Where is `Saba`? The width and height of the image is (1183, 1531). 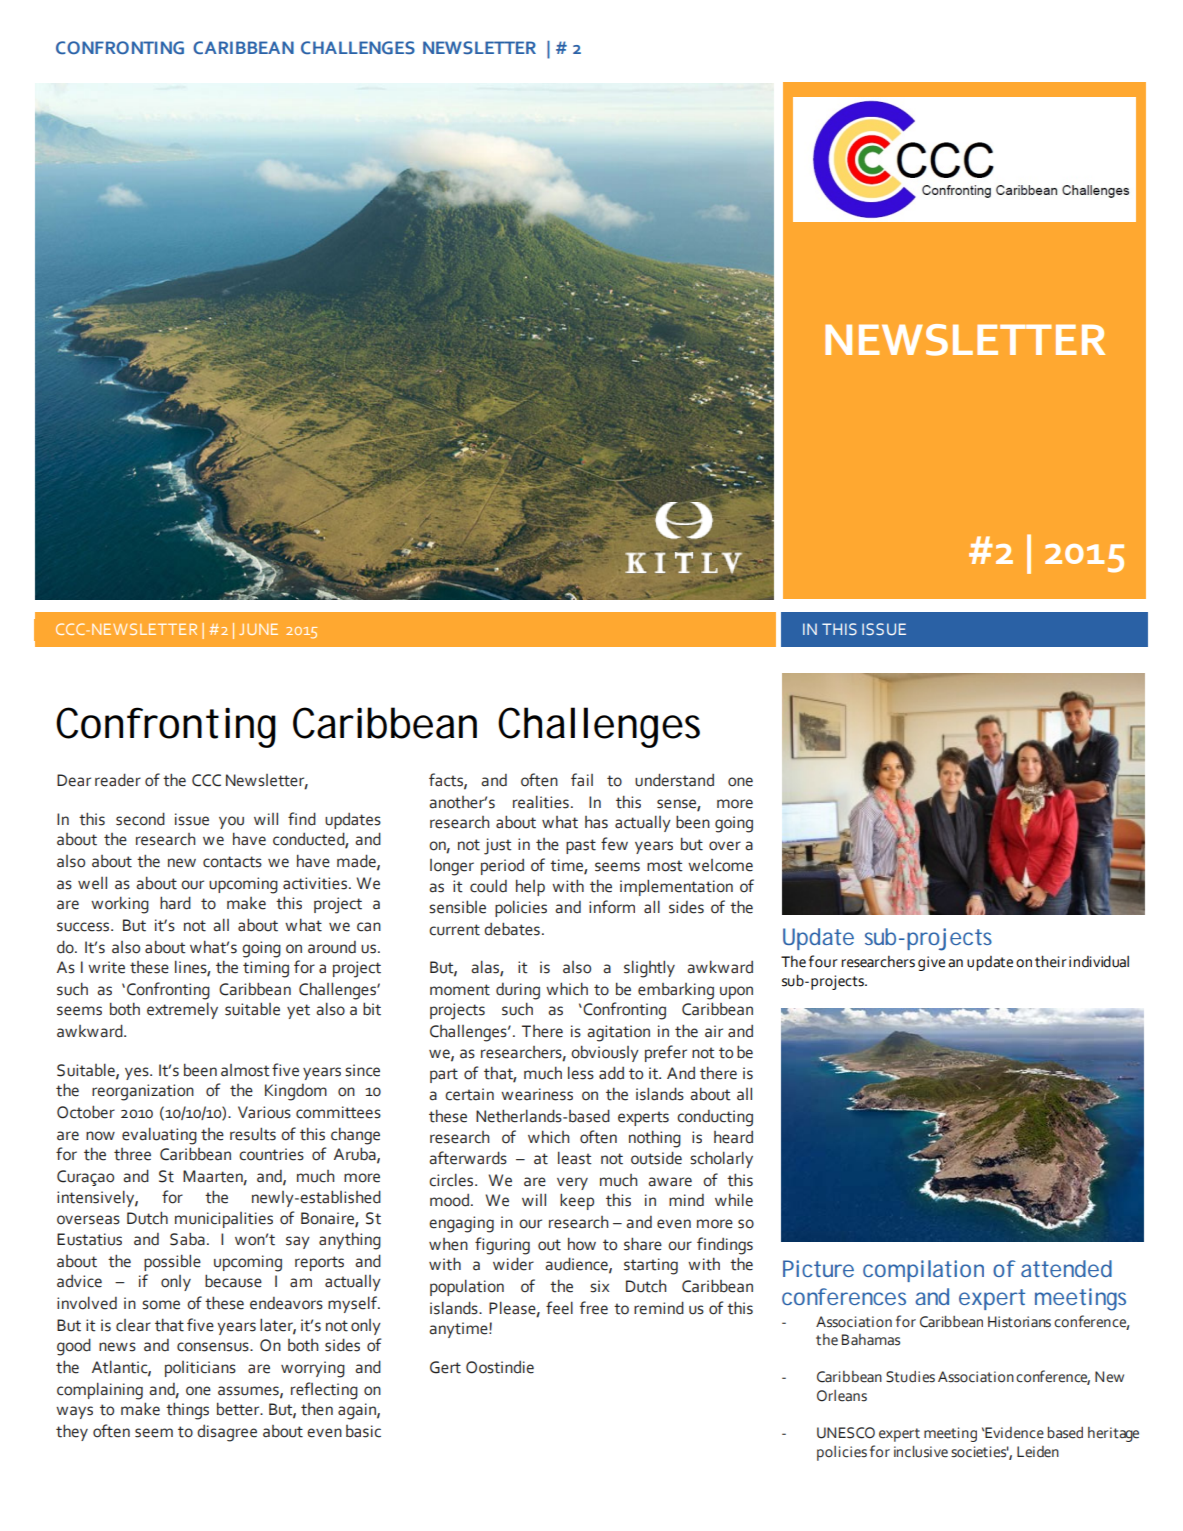
Saba is located at coordinates (187, 1239).
